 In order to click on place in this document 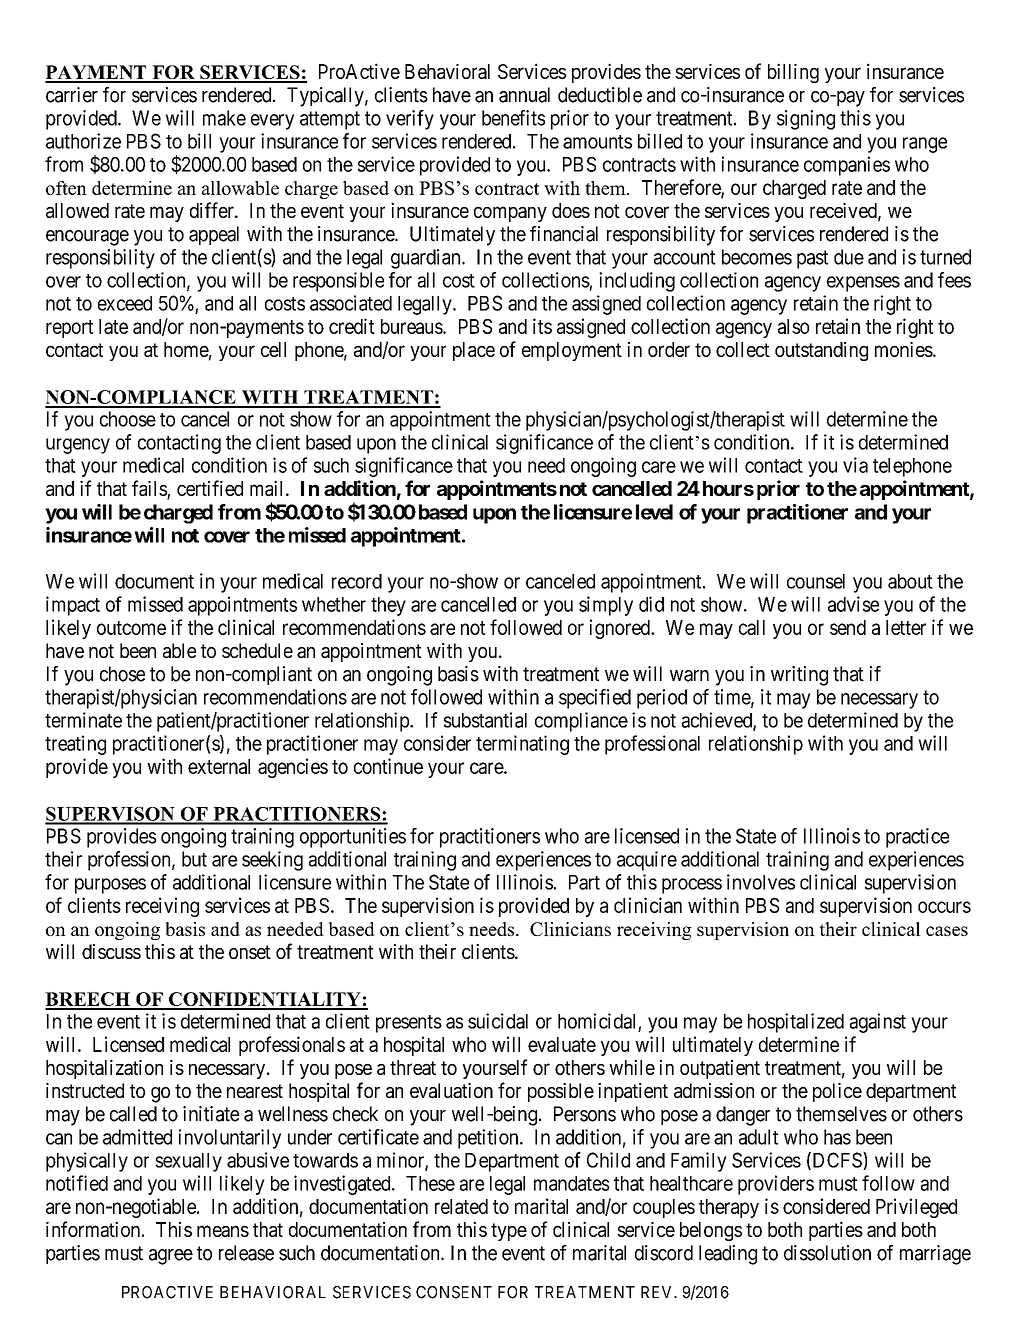, I will do `click(474, 351)`.
